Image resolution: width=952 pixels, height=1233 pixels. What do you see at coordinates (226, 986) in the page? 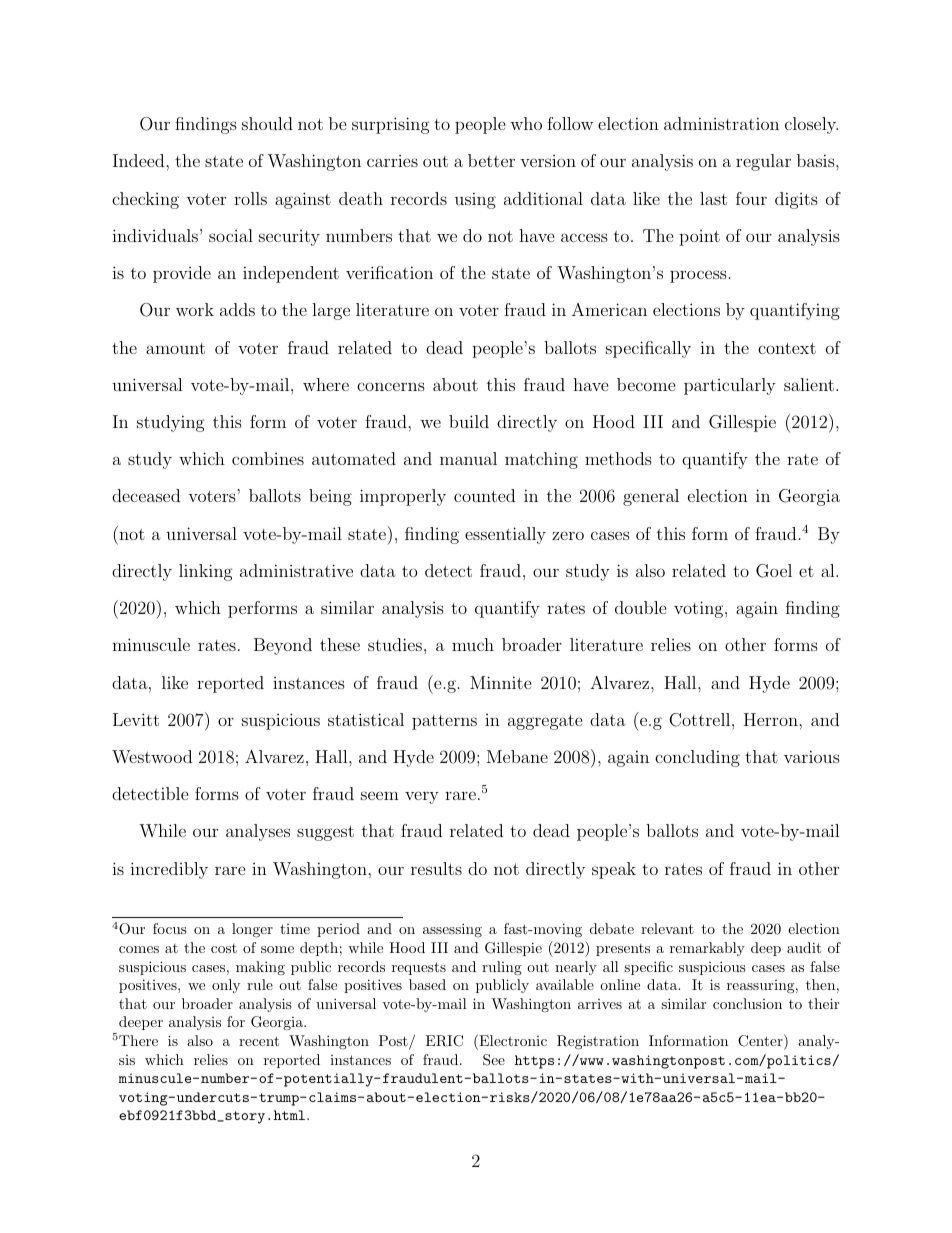
I see `only` at bounding box center [226, 986].
